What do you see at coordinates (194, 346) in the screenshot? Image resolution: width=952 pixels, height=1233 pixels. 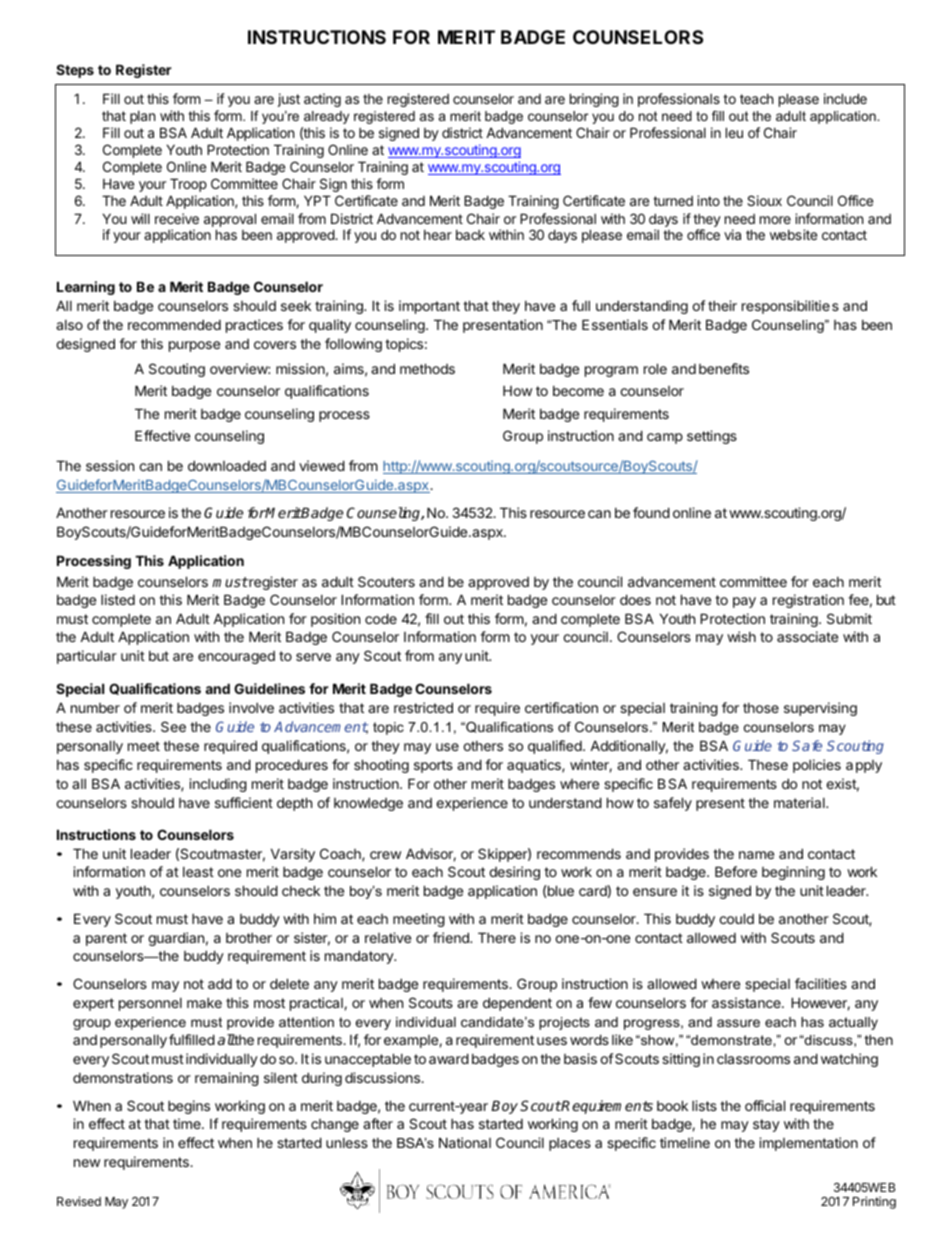 I see `purpose` at bounding box center [194, 346].
